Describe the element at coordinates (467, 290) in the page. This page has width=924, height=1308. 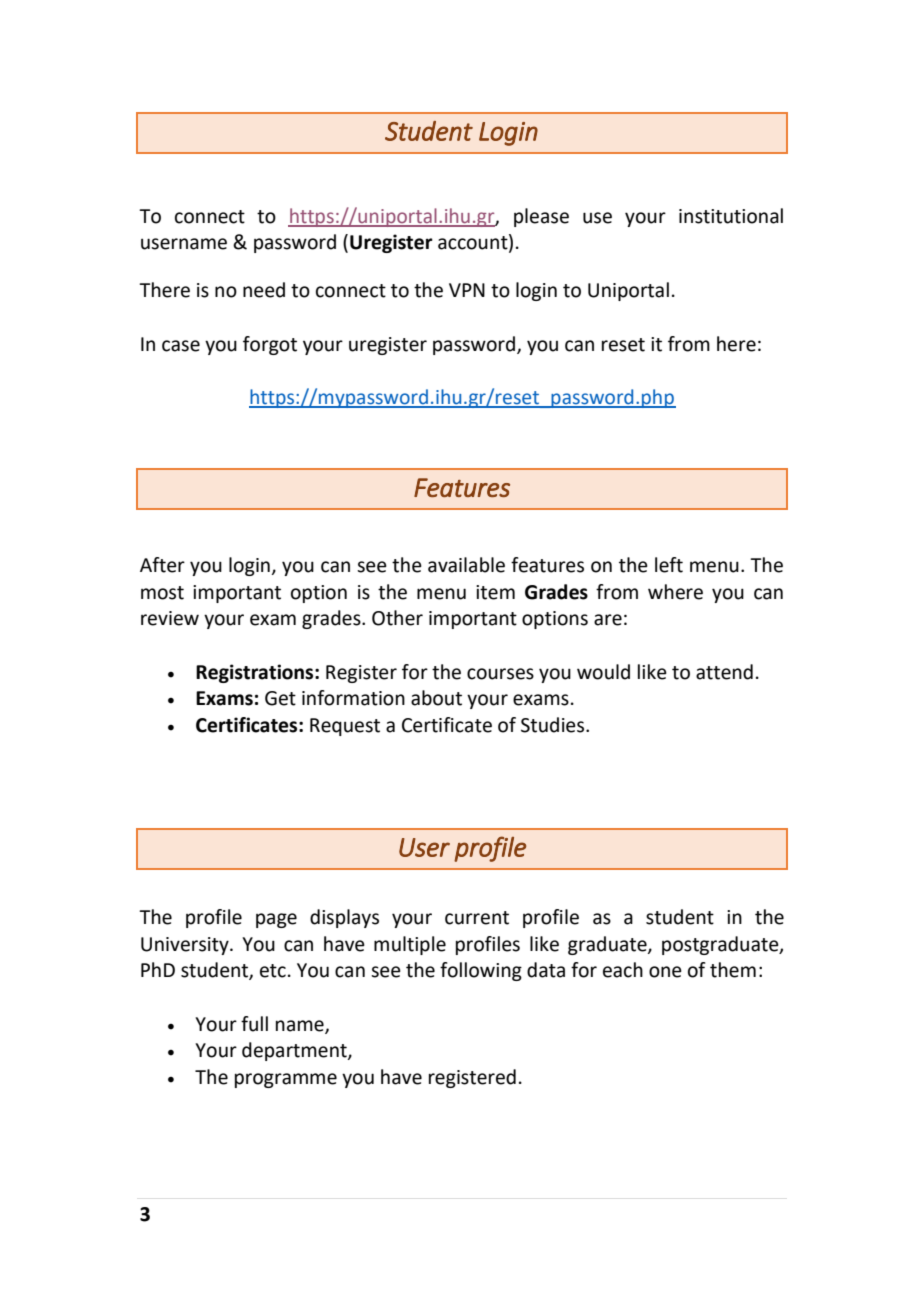
I see `VPN` at that location.
